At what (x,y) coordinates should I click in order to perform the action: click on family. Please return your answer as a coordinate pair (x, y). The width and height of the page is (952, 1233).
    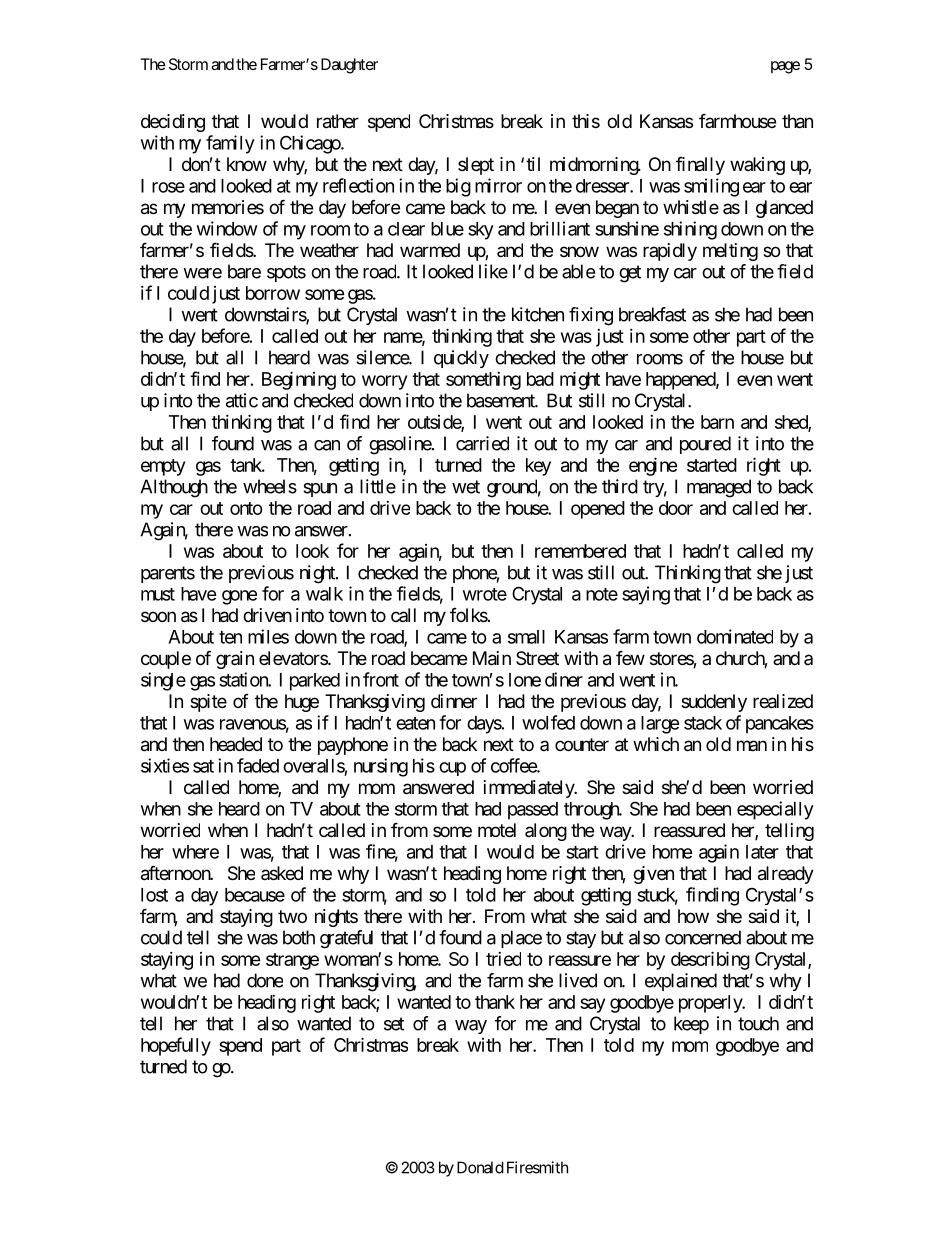
    Looking at the image, I should click on (230, 144).
